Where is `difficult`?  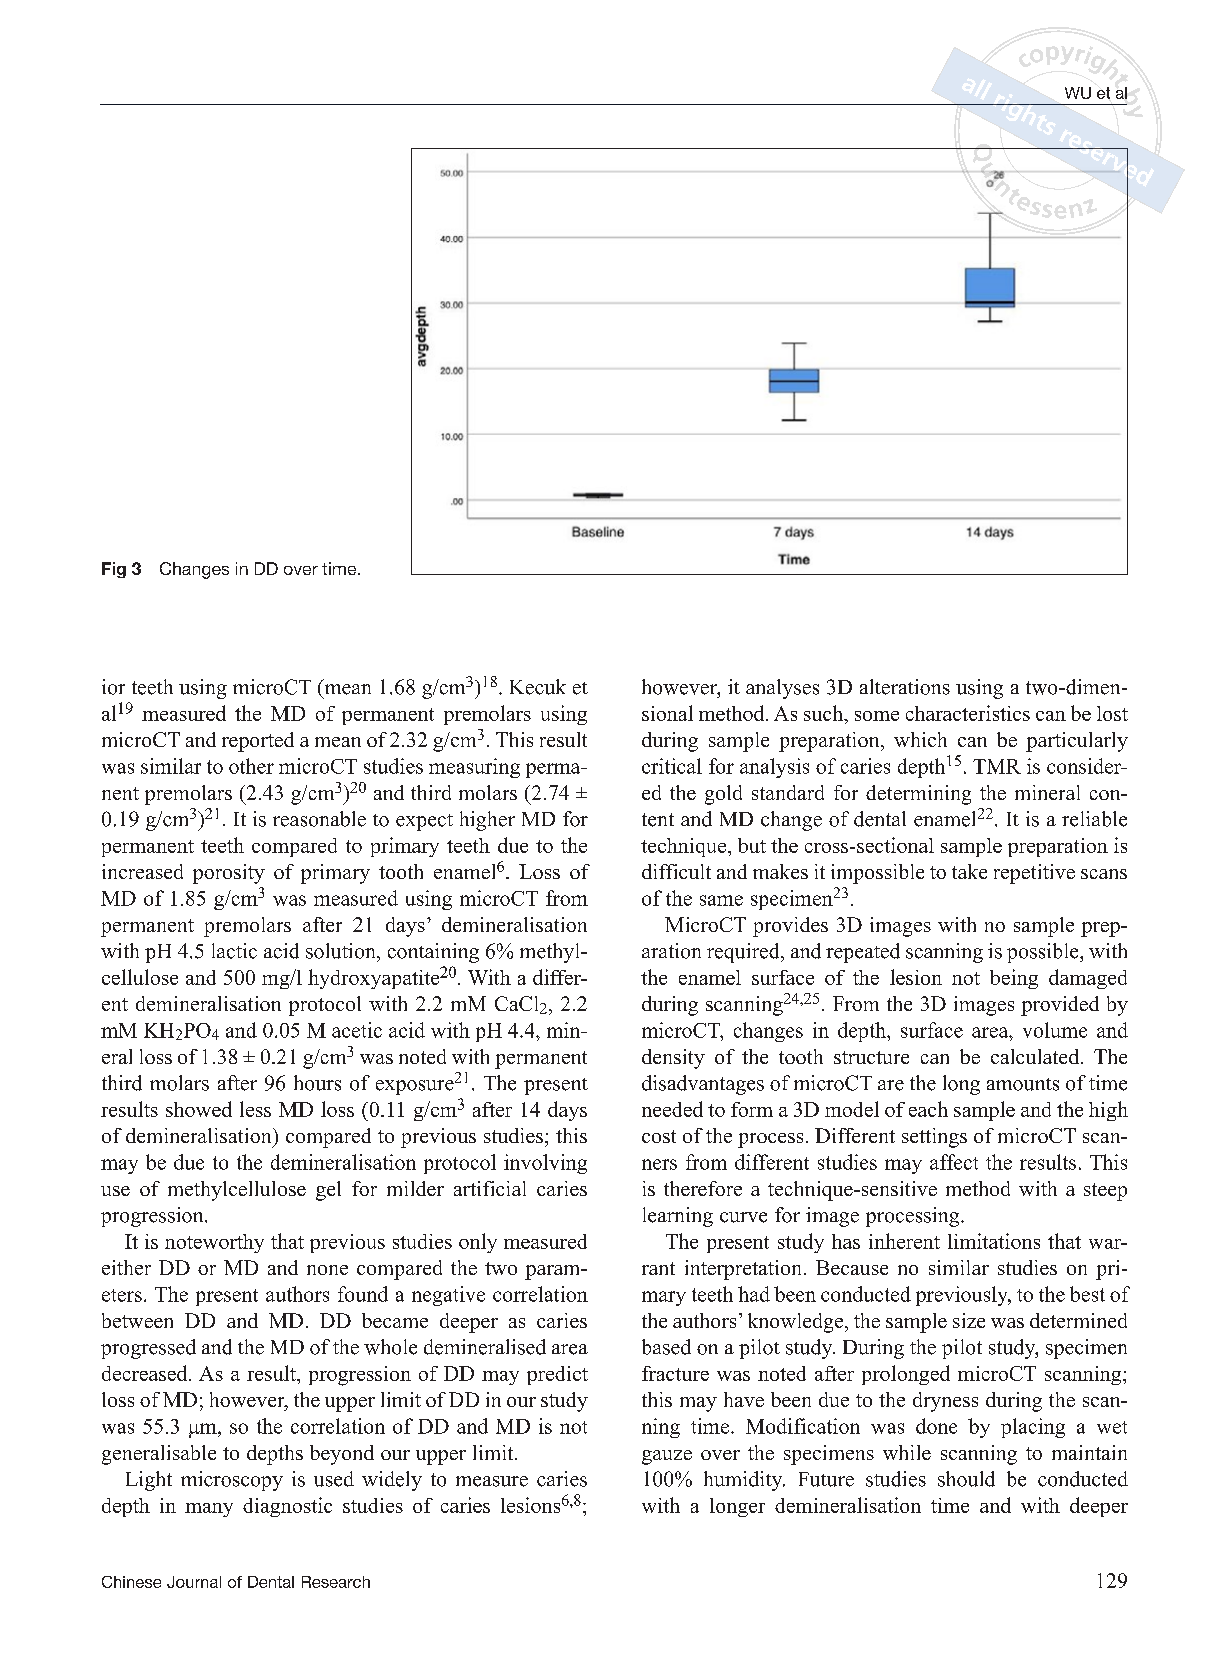 difficult is located at coordinates (676, 871).
